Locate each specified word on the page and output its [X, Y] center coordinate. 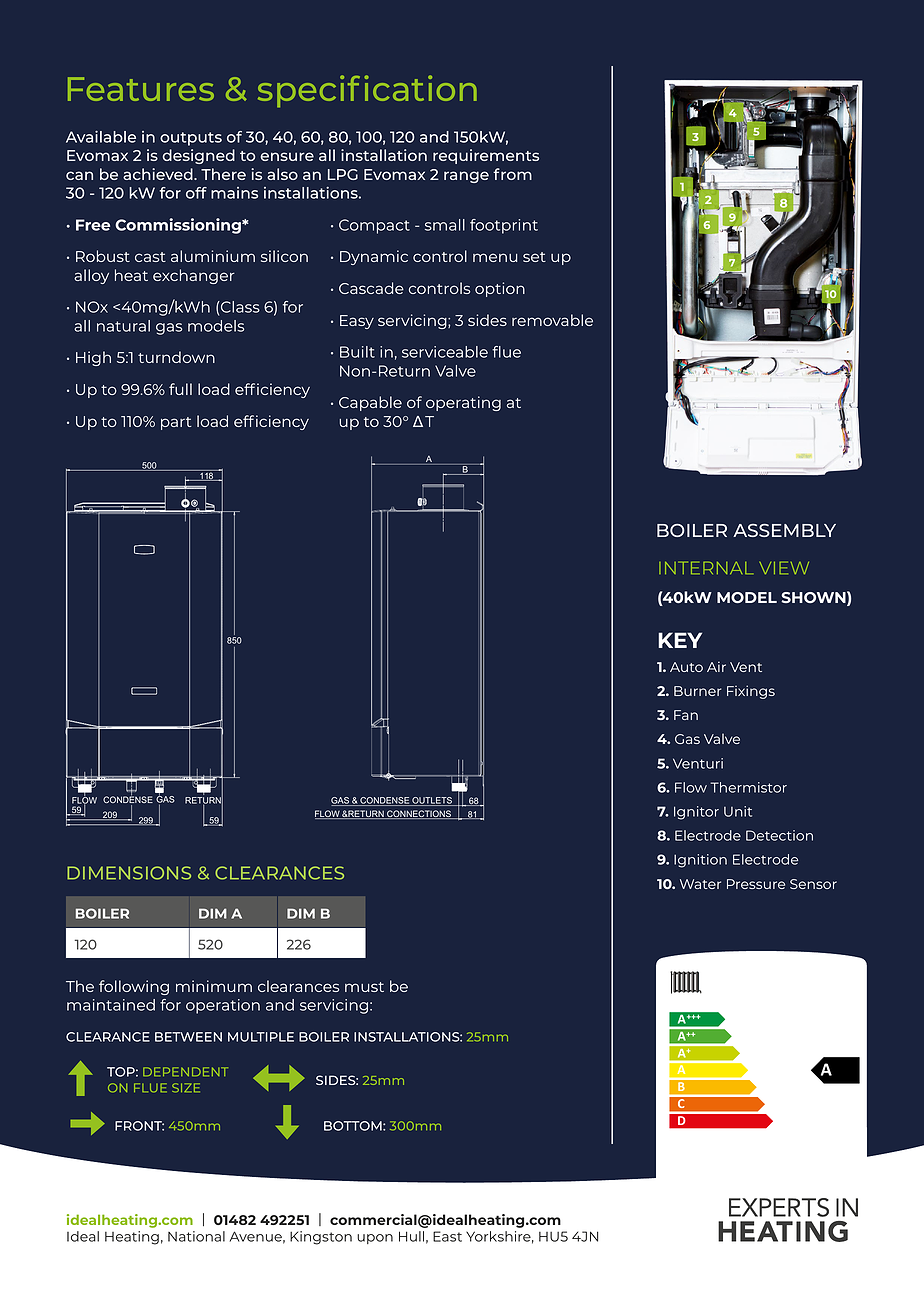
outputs [191, 139]
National [196, 1236]
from [512, 174]
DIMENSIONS [129, 873]
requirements [486, 156]
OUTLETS [432, 801]
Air [716, 666]
